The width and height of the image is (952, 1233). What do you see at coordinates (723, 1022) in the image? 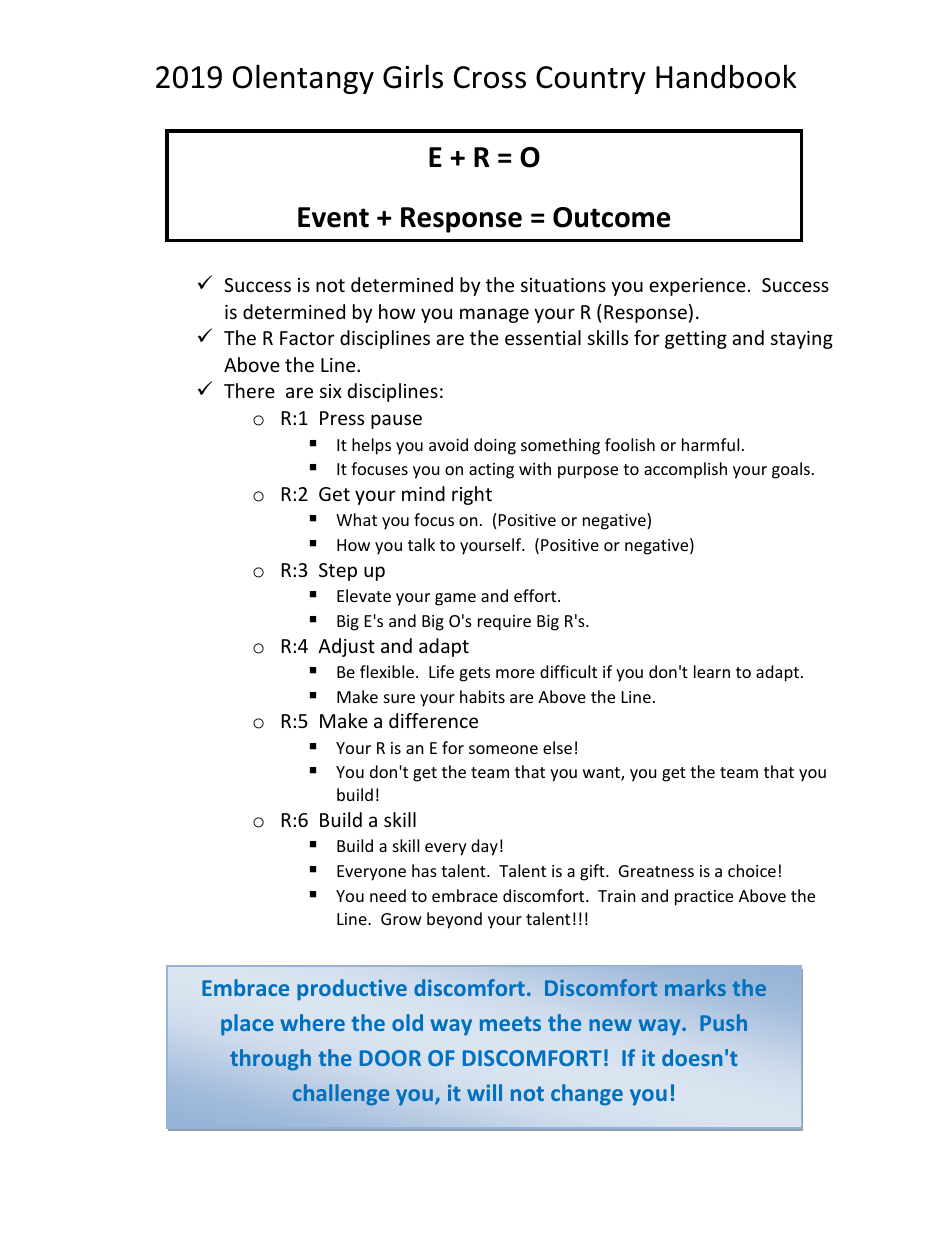
I see `Push` at bounding box center [723, 1022].
